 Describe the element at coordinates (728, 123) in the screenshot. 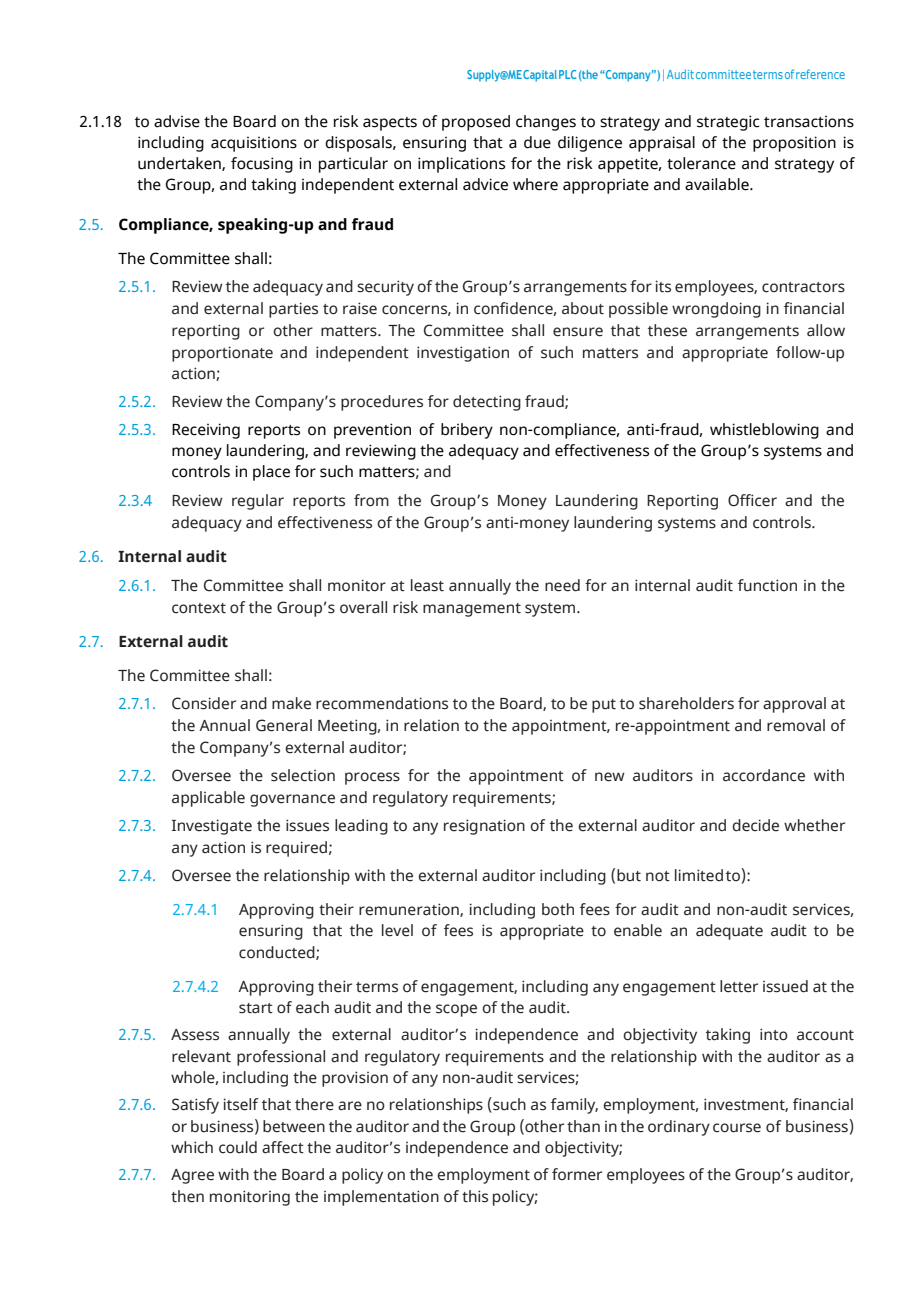

I see `strategic` at that location.
